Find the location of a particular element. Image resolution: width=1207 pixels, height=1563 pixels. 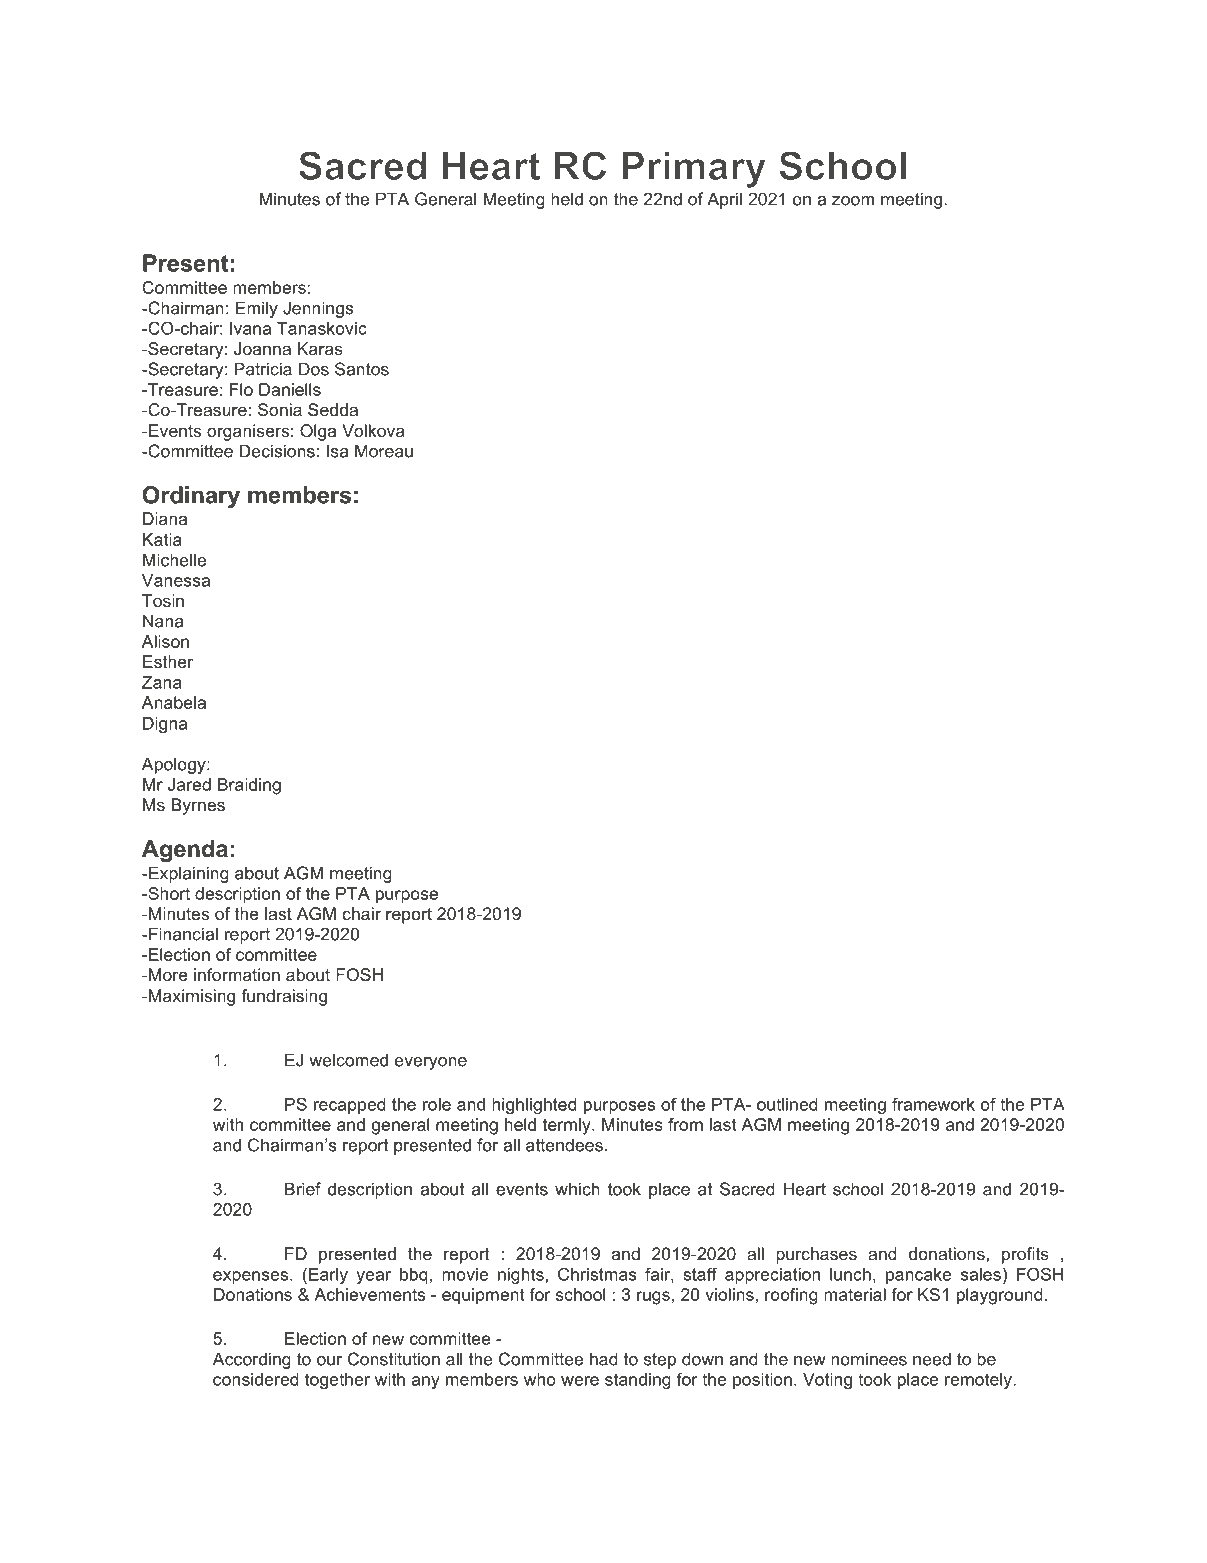

Jared is located at coordinates (189, 784).
